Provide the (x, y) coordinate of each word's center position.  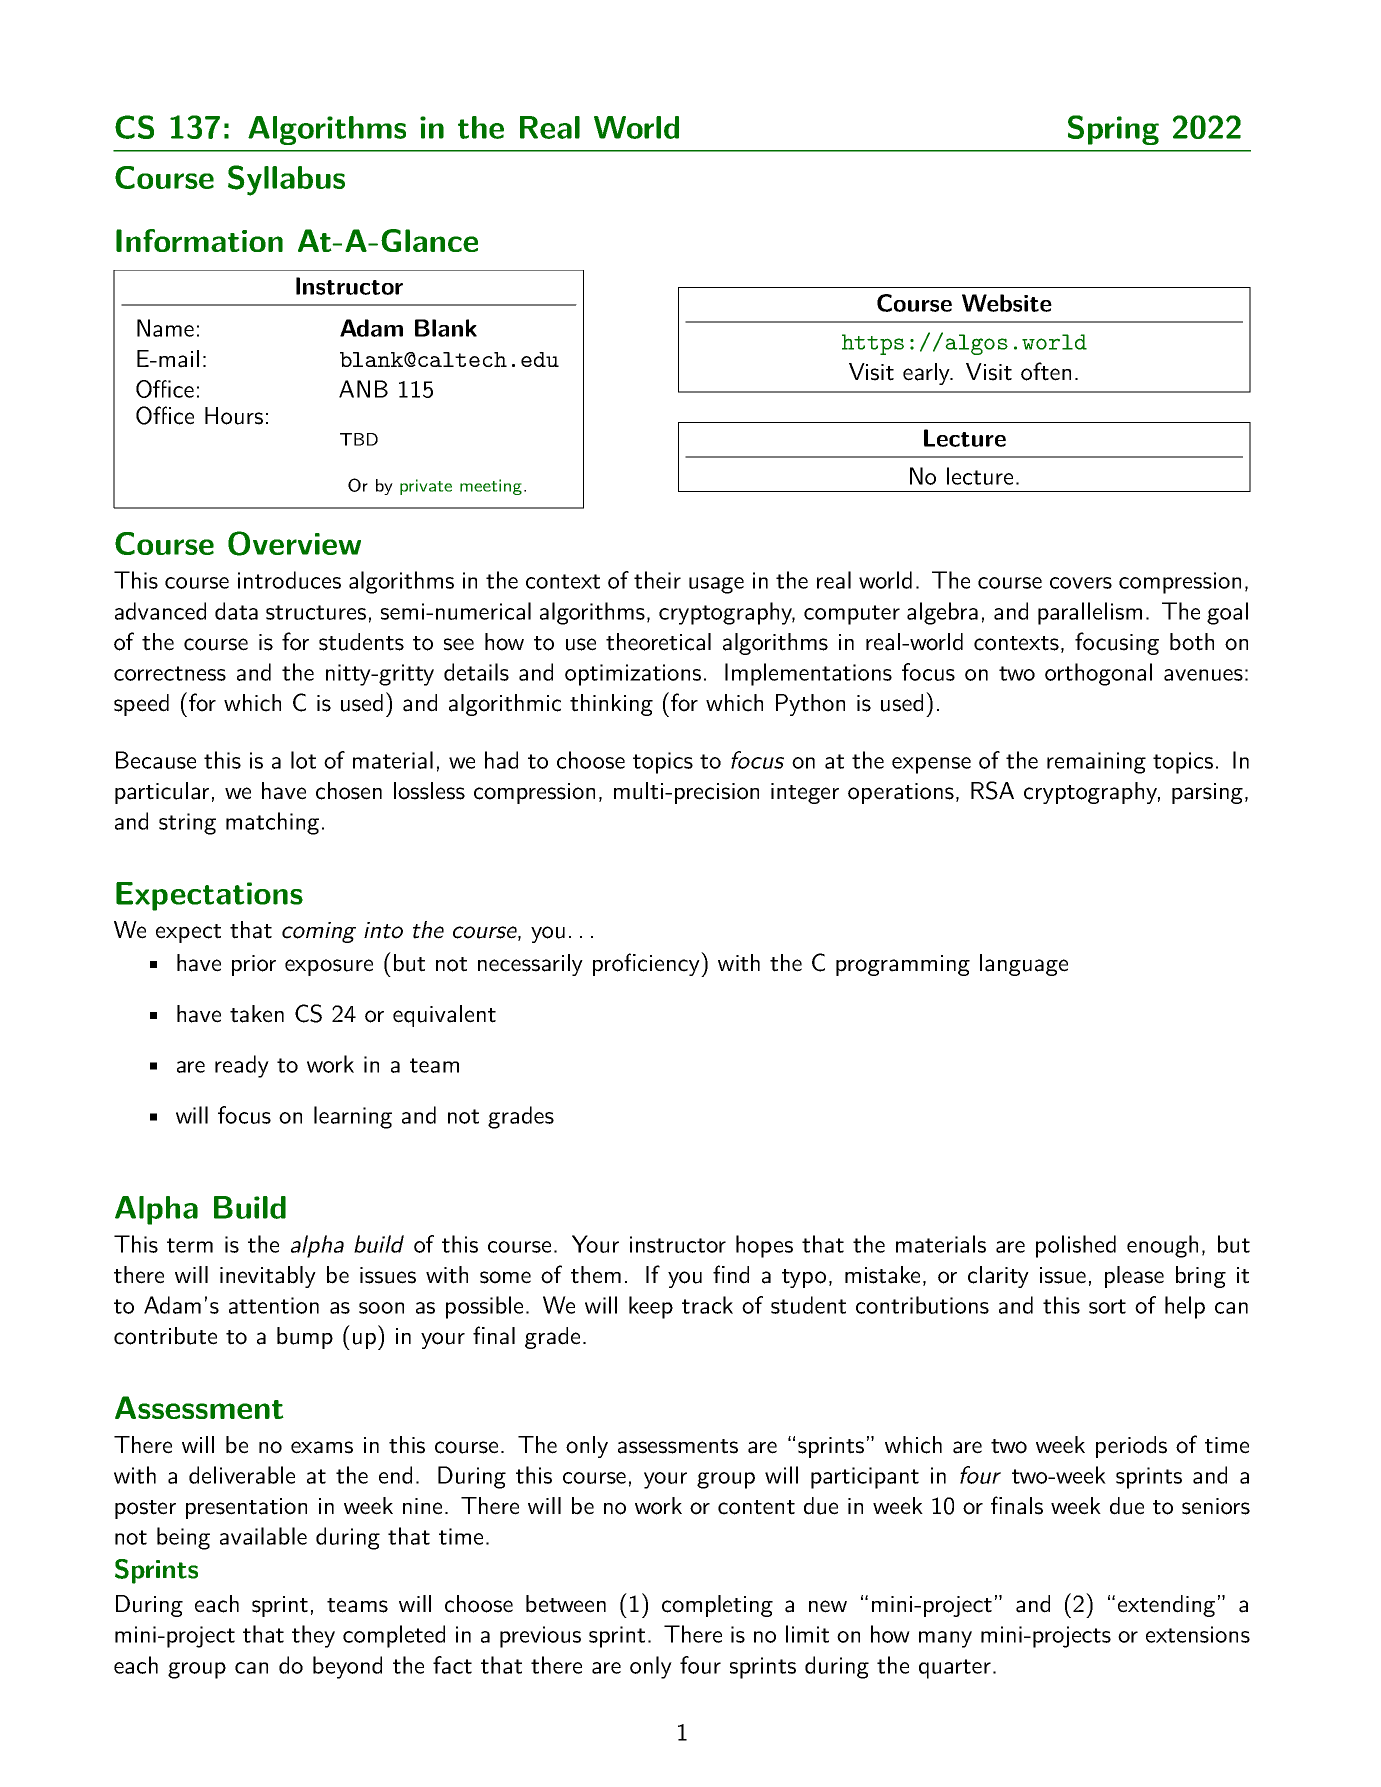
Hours (234, 416)
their (657, 580)
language (1024, 965)
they (313, 1636)
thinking (611, 705)
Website (1007, 303)
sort (1107, 1306)
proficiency (647, 964)
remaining (1096, 763)
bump (305, 1338)
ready (242, 1066)
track (707, 1305)
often (1046, 371)
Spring (1113, 130)
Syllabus (286, 180)
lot (303, 760)
